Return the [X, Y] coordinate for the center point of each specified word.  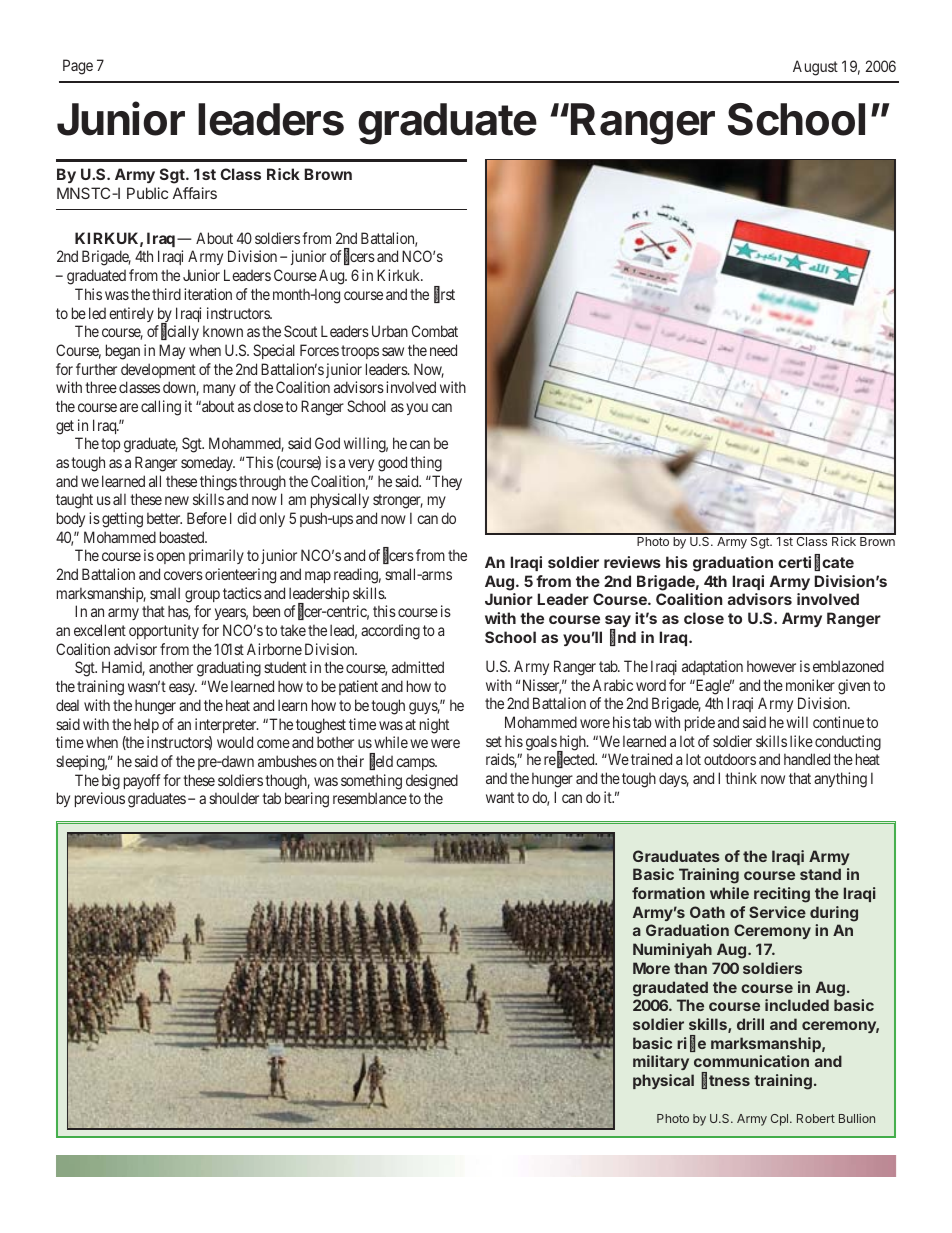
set [494, 741]
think [741, 778]
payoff [142, 781]
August [815, 68]
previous [100, 799]
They [446, 482]
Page [78, 67]
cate [838, 562]
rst [448, 294]
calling [161, 408]
